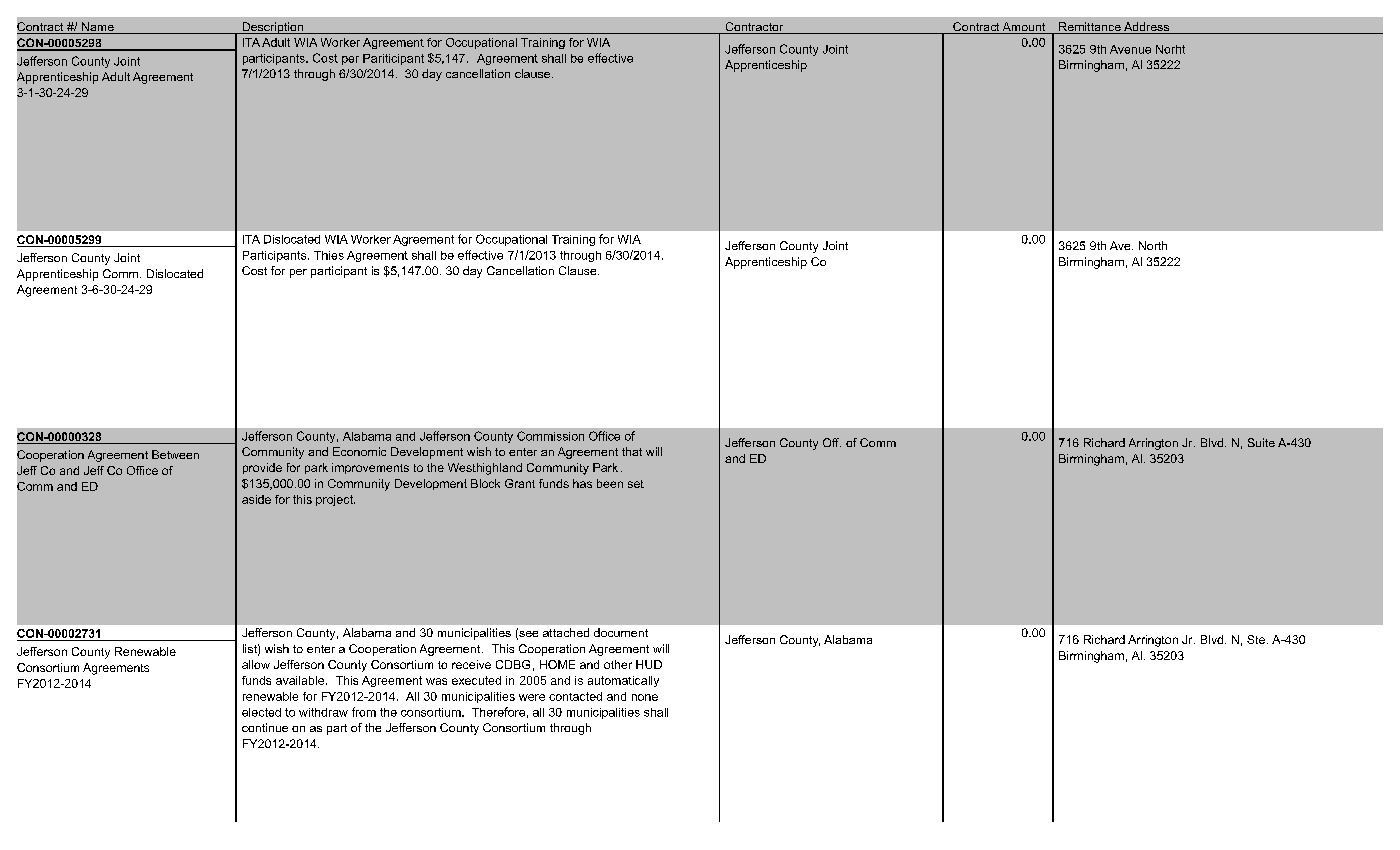  I want to click on Description, so click(272, 28).
